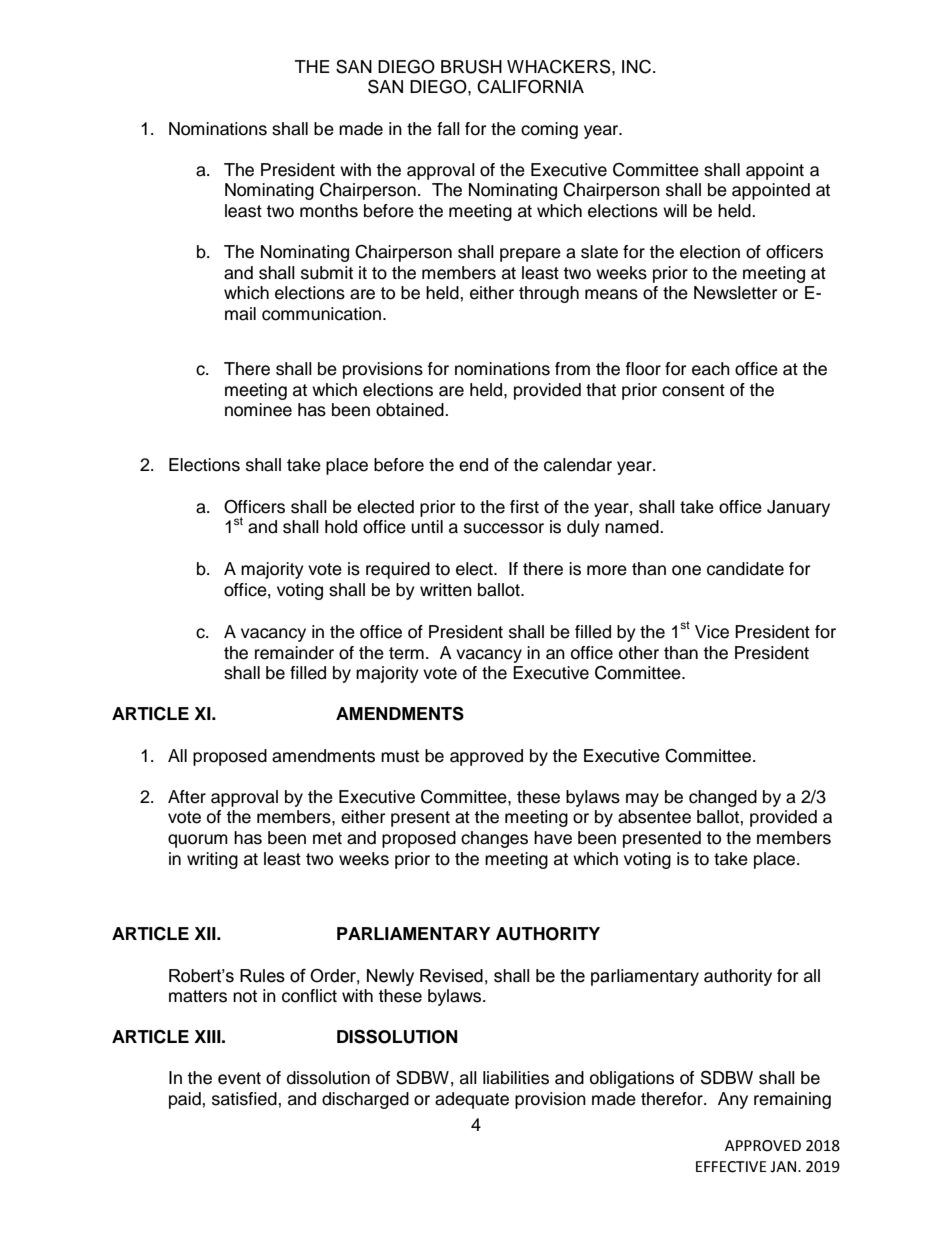  What do you see at coordinates (245, 1099) in the screenshot?
I see `satisfied` at bounding box center [245, 1099].
